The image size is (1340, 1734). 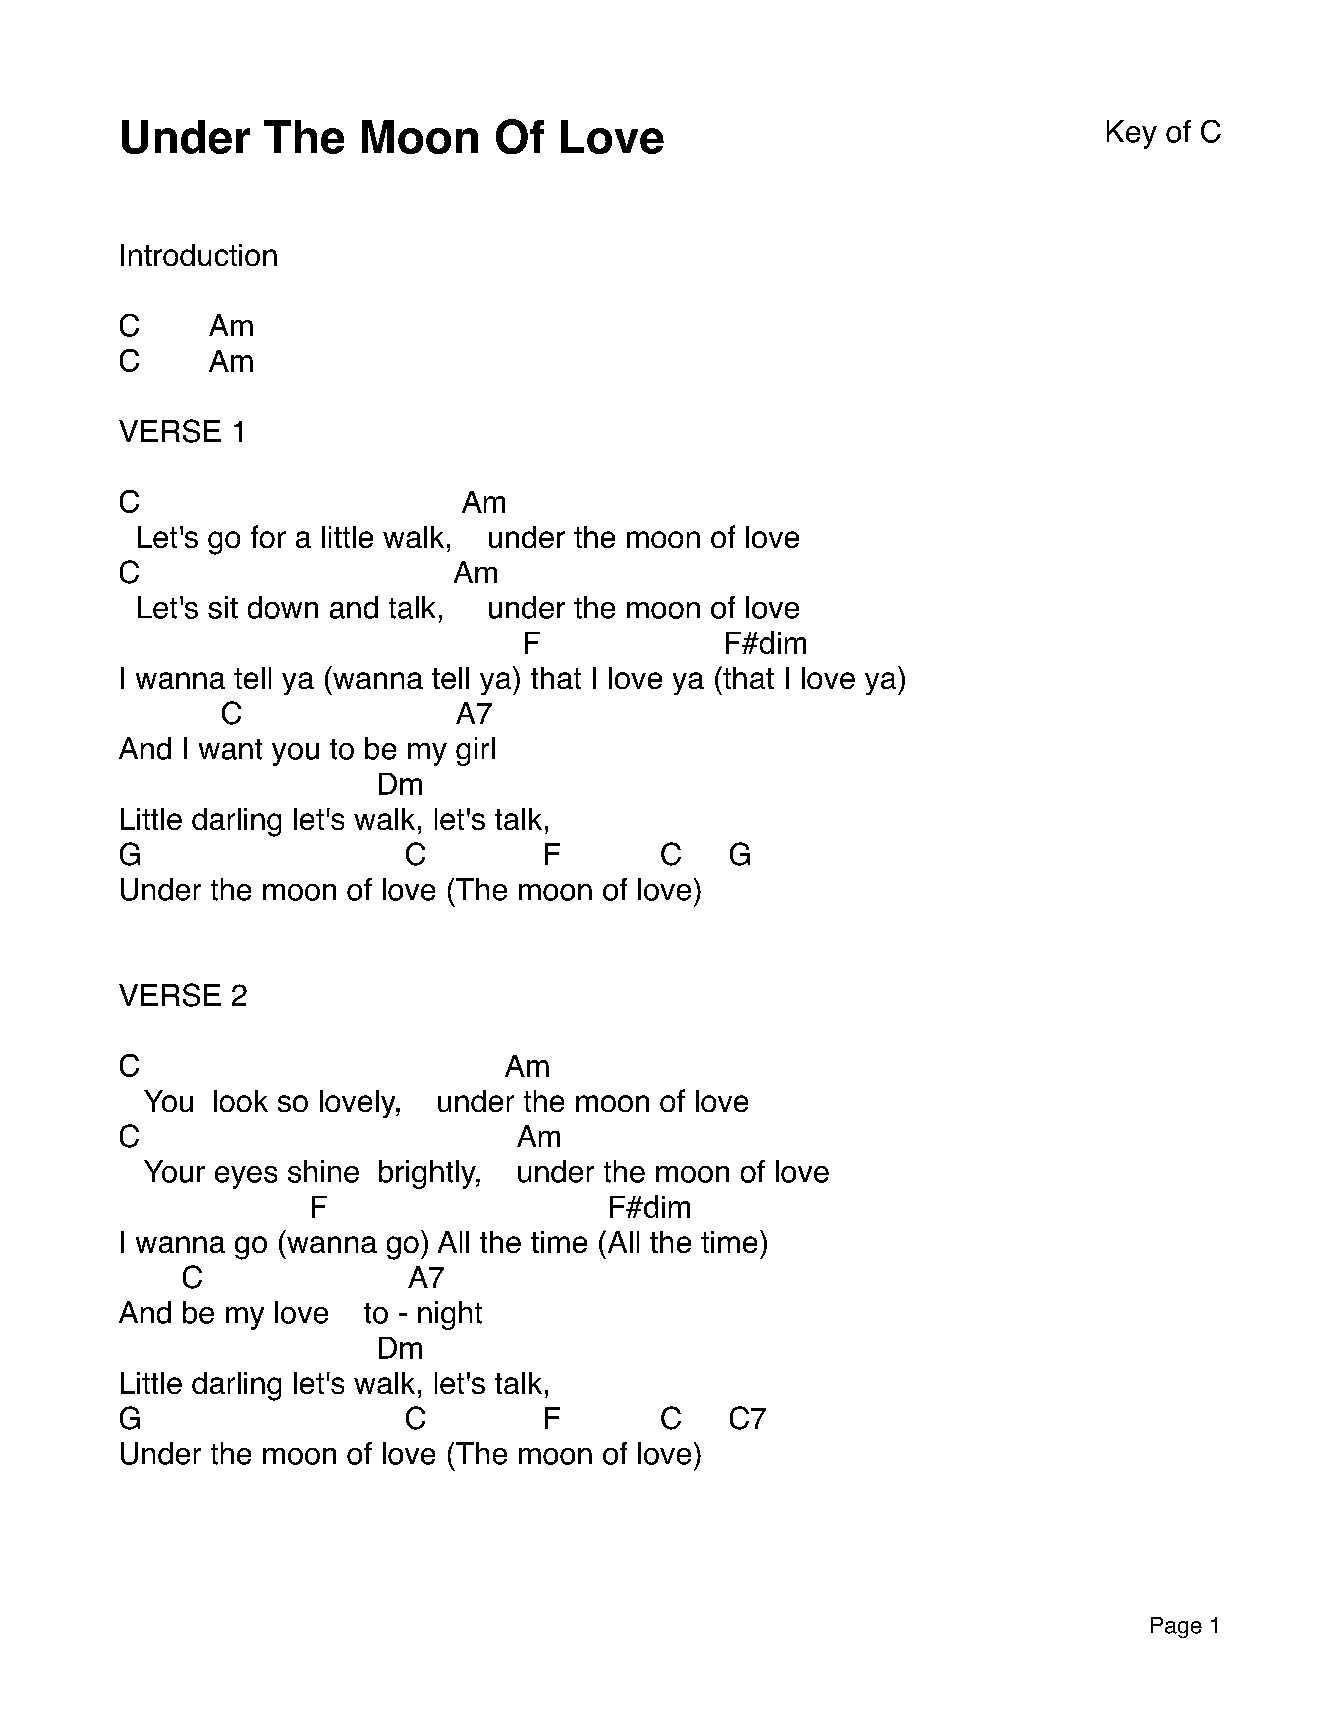 What do you see at coordinates (475, 751) in the screenshot?
I see `girl` at bounding box center [475, 751].
